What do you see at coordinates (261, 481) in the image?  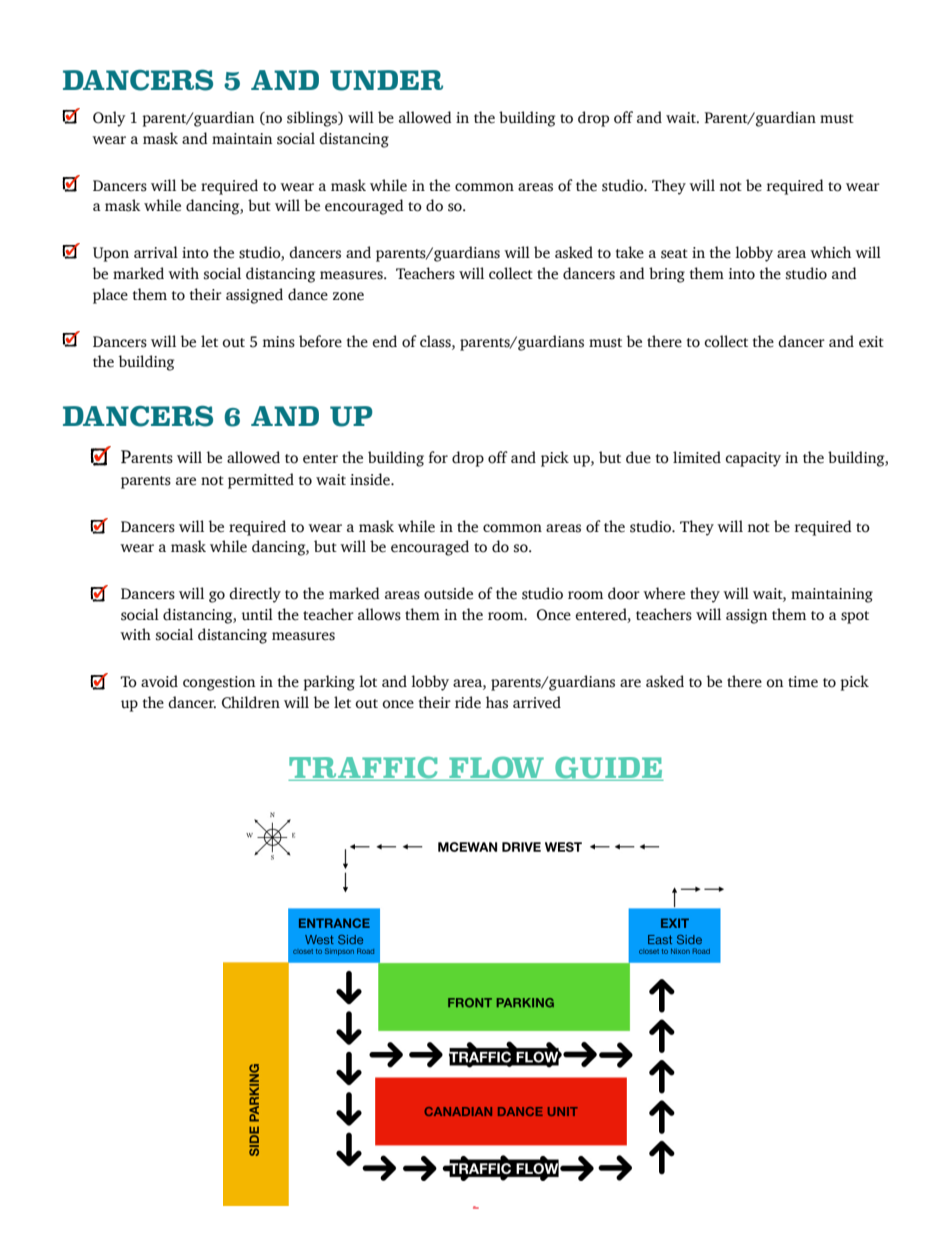 I see `permitted` at bounding box center [261, 481].
